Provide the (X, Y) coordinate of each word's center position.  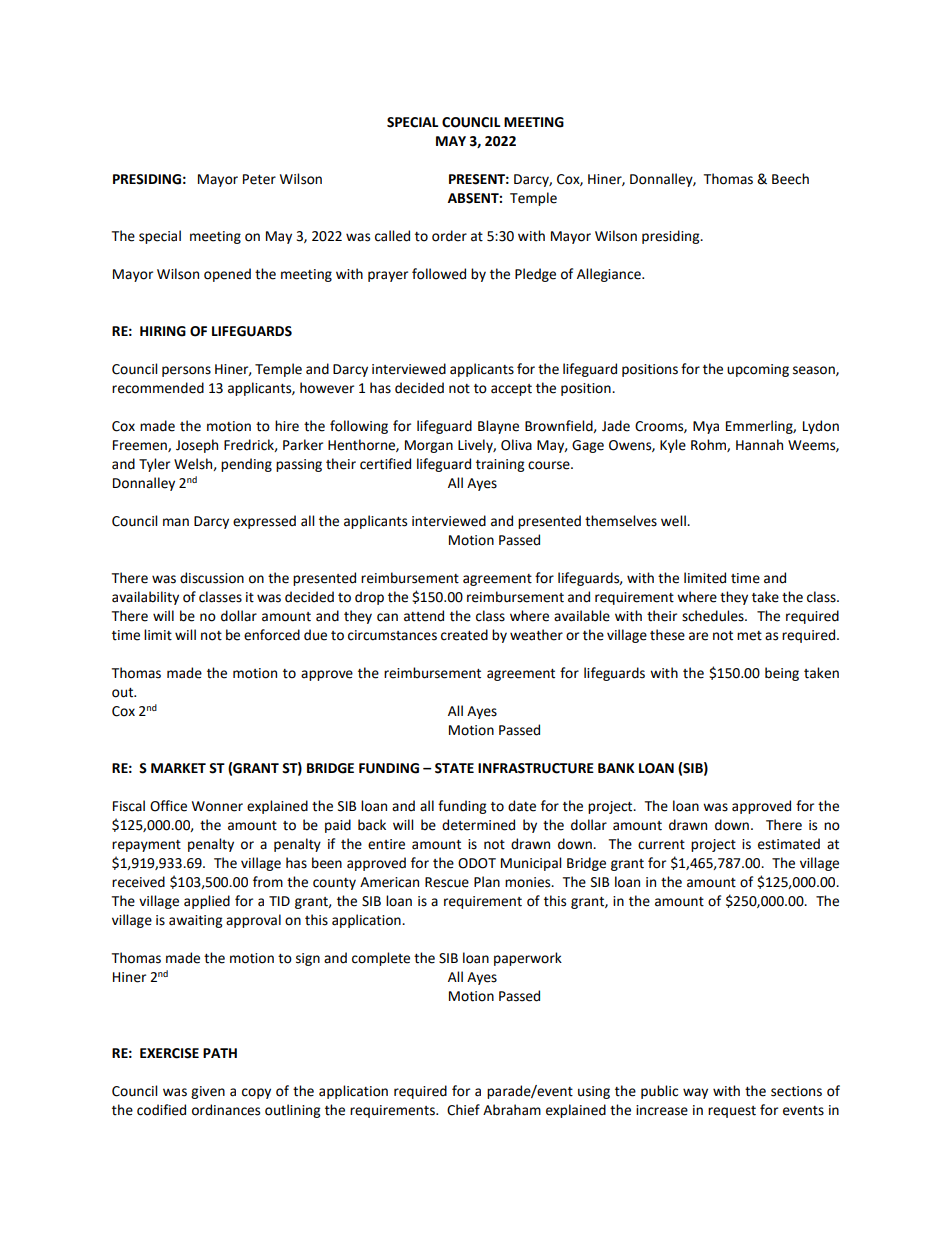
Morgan (429, 446)
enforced (272, 635)
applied (207, 902)
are (698, 636)
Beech (790, 179)
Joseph (197, 446)
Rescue (447, 882)
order (449, 236)
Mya (706, 427)
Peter (259, 179)
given (208, 1092)
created (464, 635)
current (661, 845)
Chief (463, 1110)
